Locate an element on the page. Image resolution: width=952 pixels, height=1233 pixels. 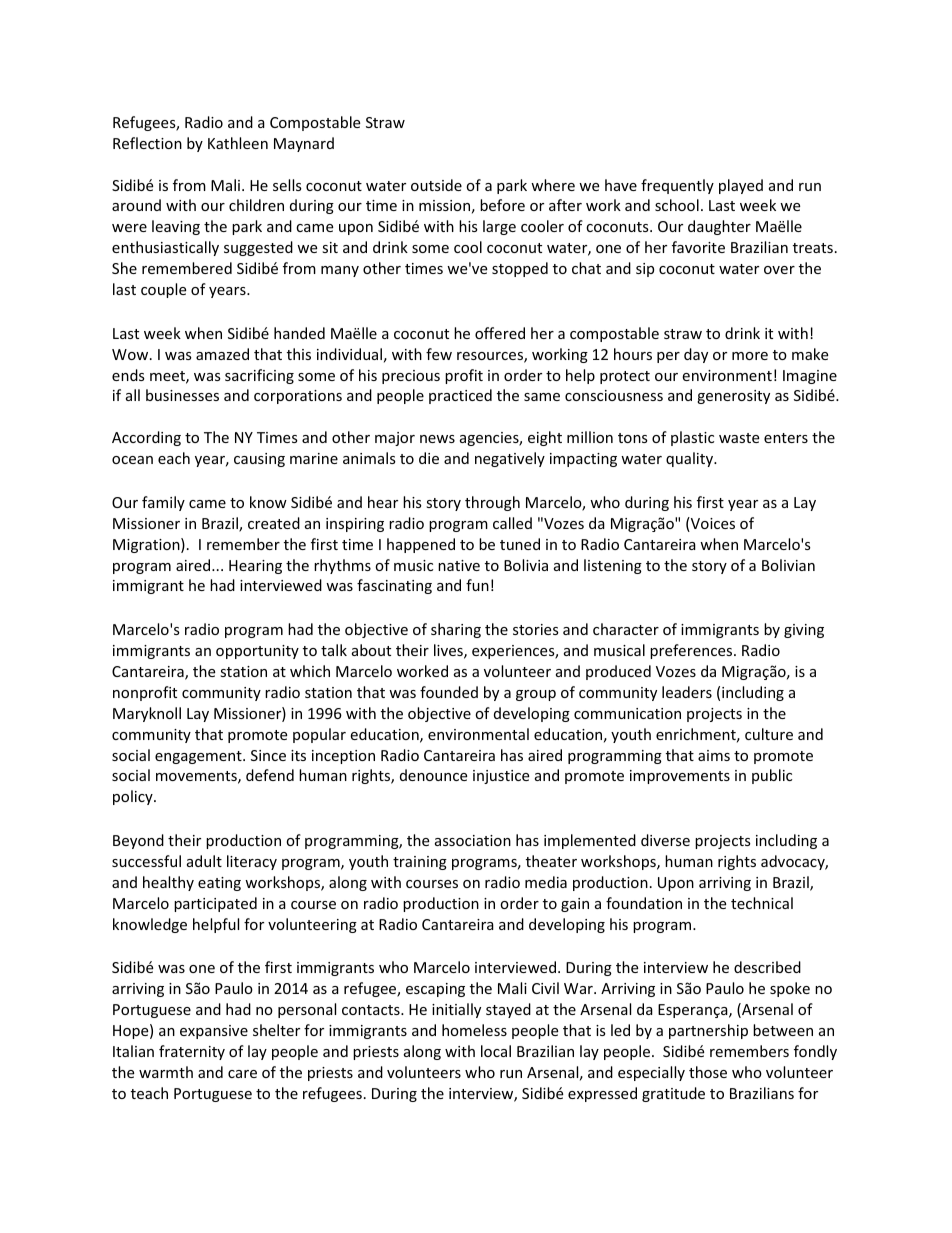
preferences is located at coordinates (692, 651).
